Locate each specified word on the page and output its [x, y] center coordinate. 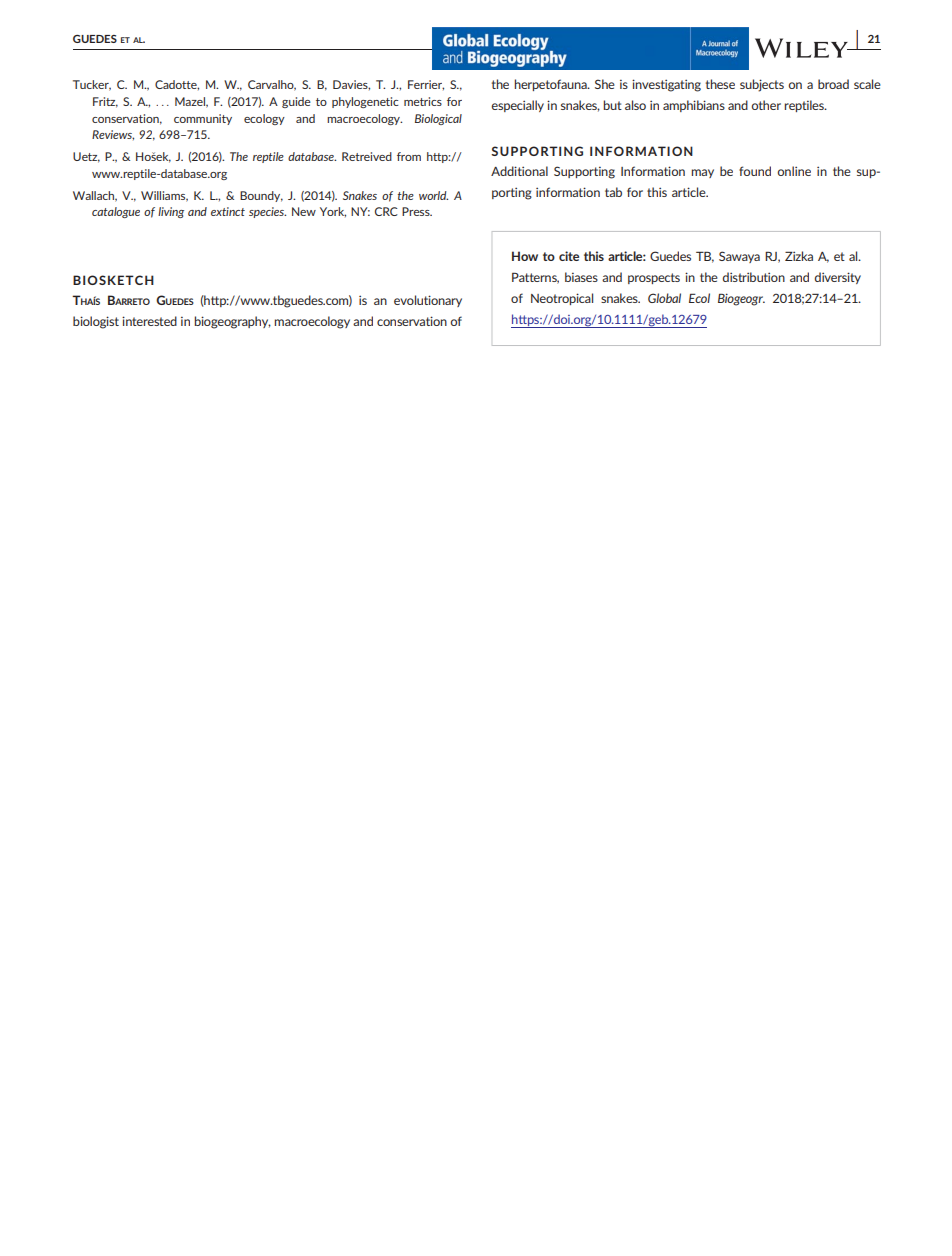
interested [149, 321]
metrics [423, 101]
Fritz [105, 102]
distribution [754, 277]
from [409, 156]
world [433, 195]
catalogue [116, 212]
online [794, 171]
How [525, 256]
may [702, 173]
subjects [762, 85]
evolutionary [428, 301]
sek [161, 157]
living [171, 212]
